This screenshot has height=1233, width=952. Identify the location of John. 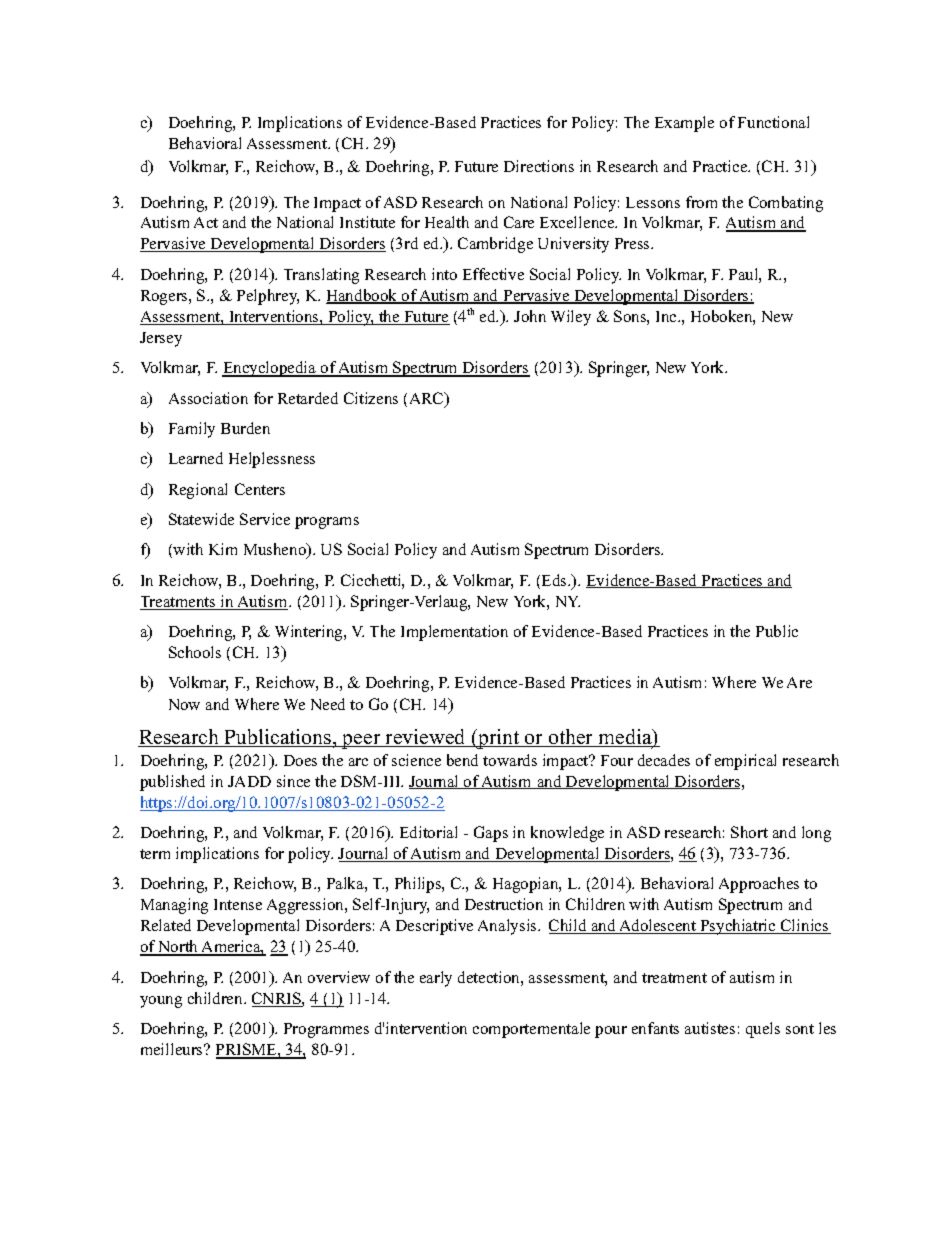
(530, 316).
